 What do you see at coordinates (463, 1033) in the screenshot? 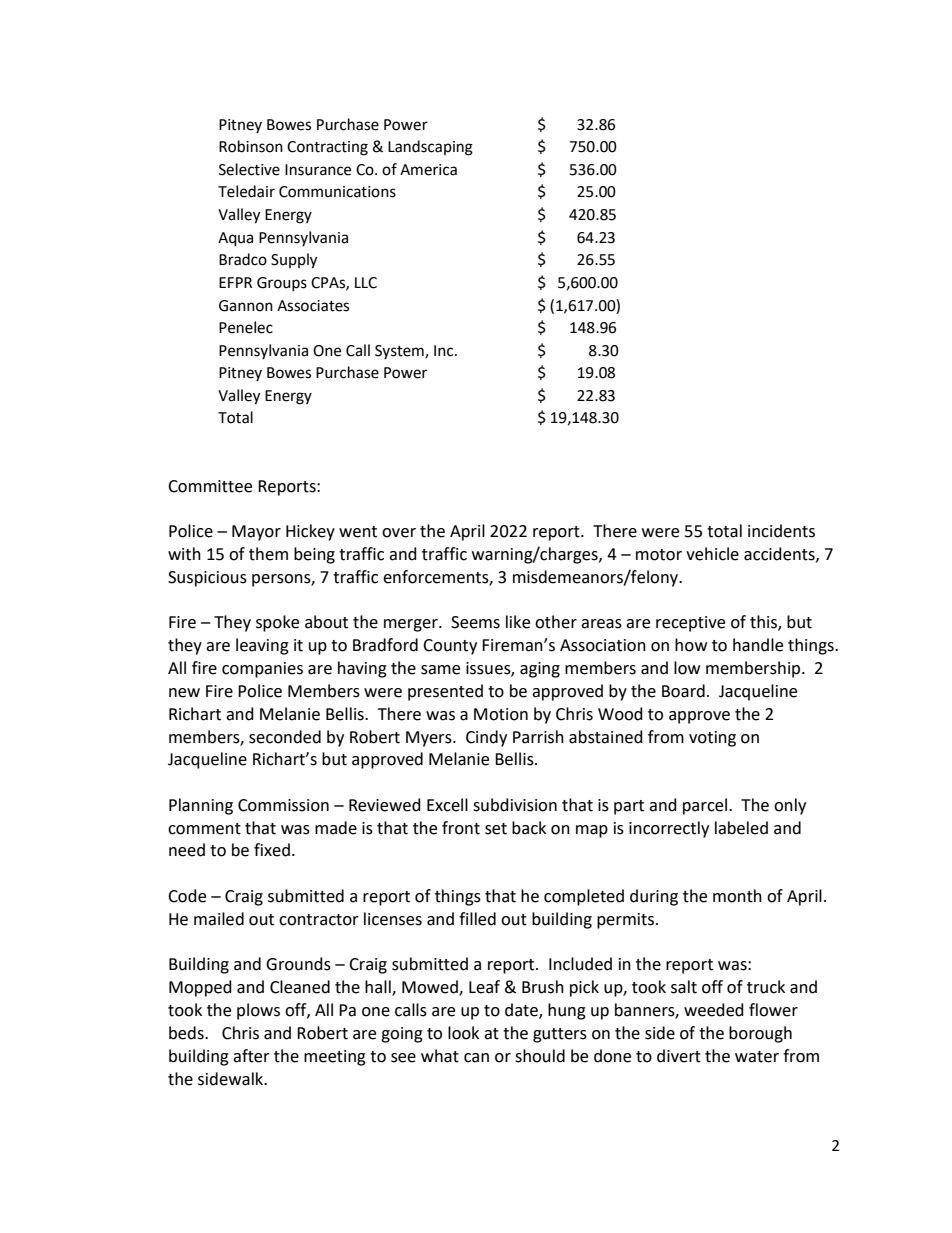
I see `look` at bounding box center [463, 1033].
